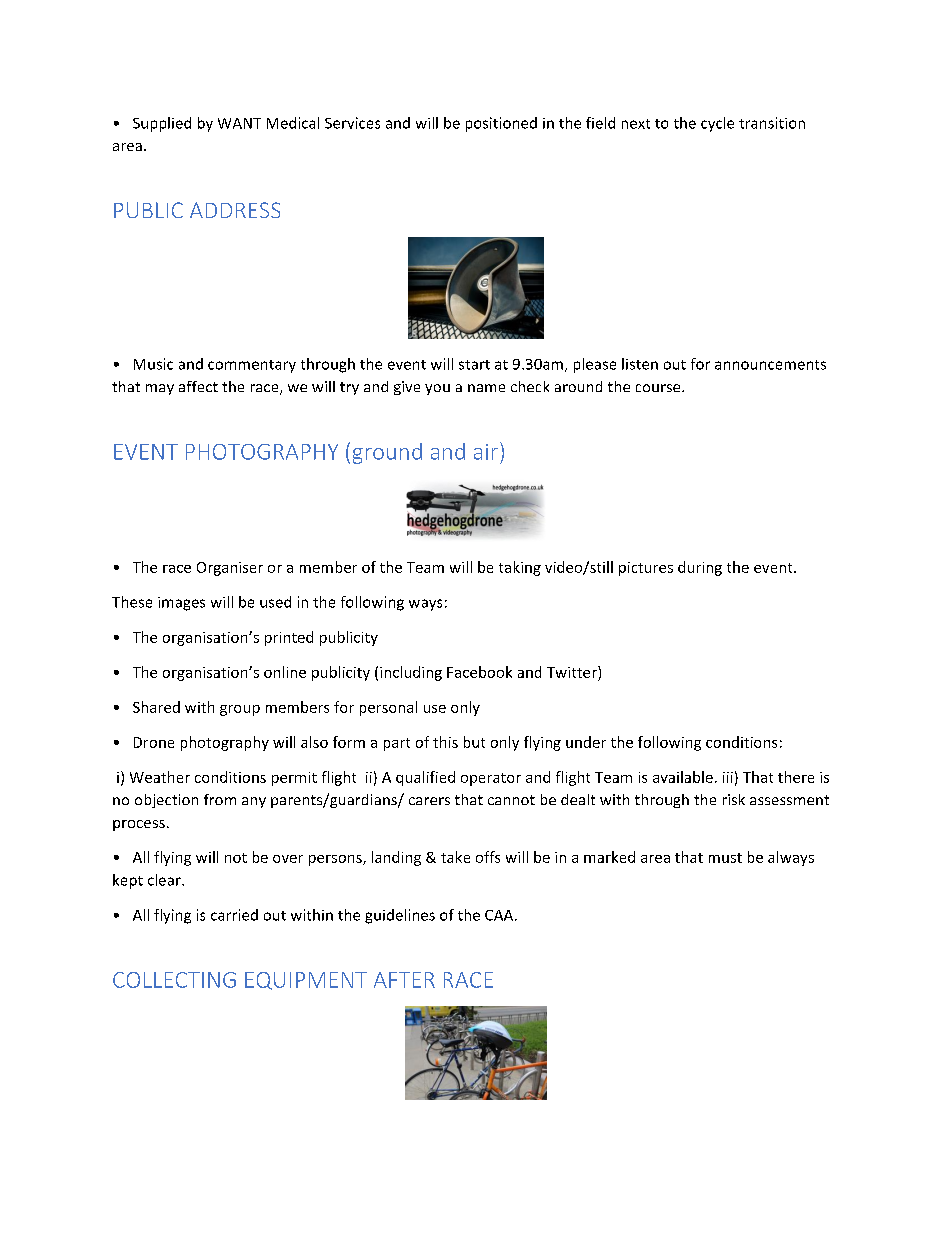 The image size is (952, 1233). I want to click on WANT, so click(239, 123).
